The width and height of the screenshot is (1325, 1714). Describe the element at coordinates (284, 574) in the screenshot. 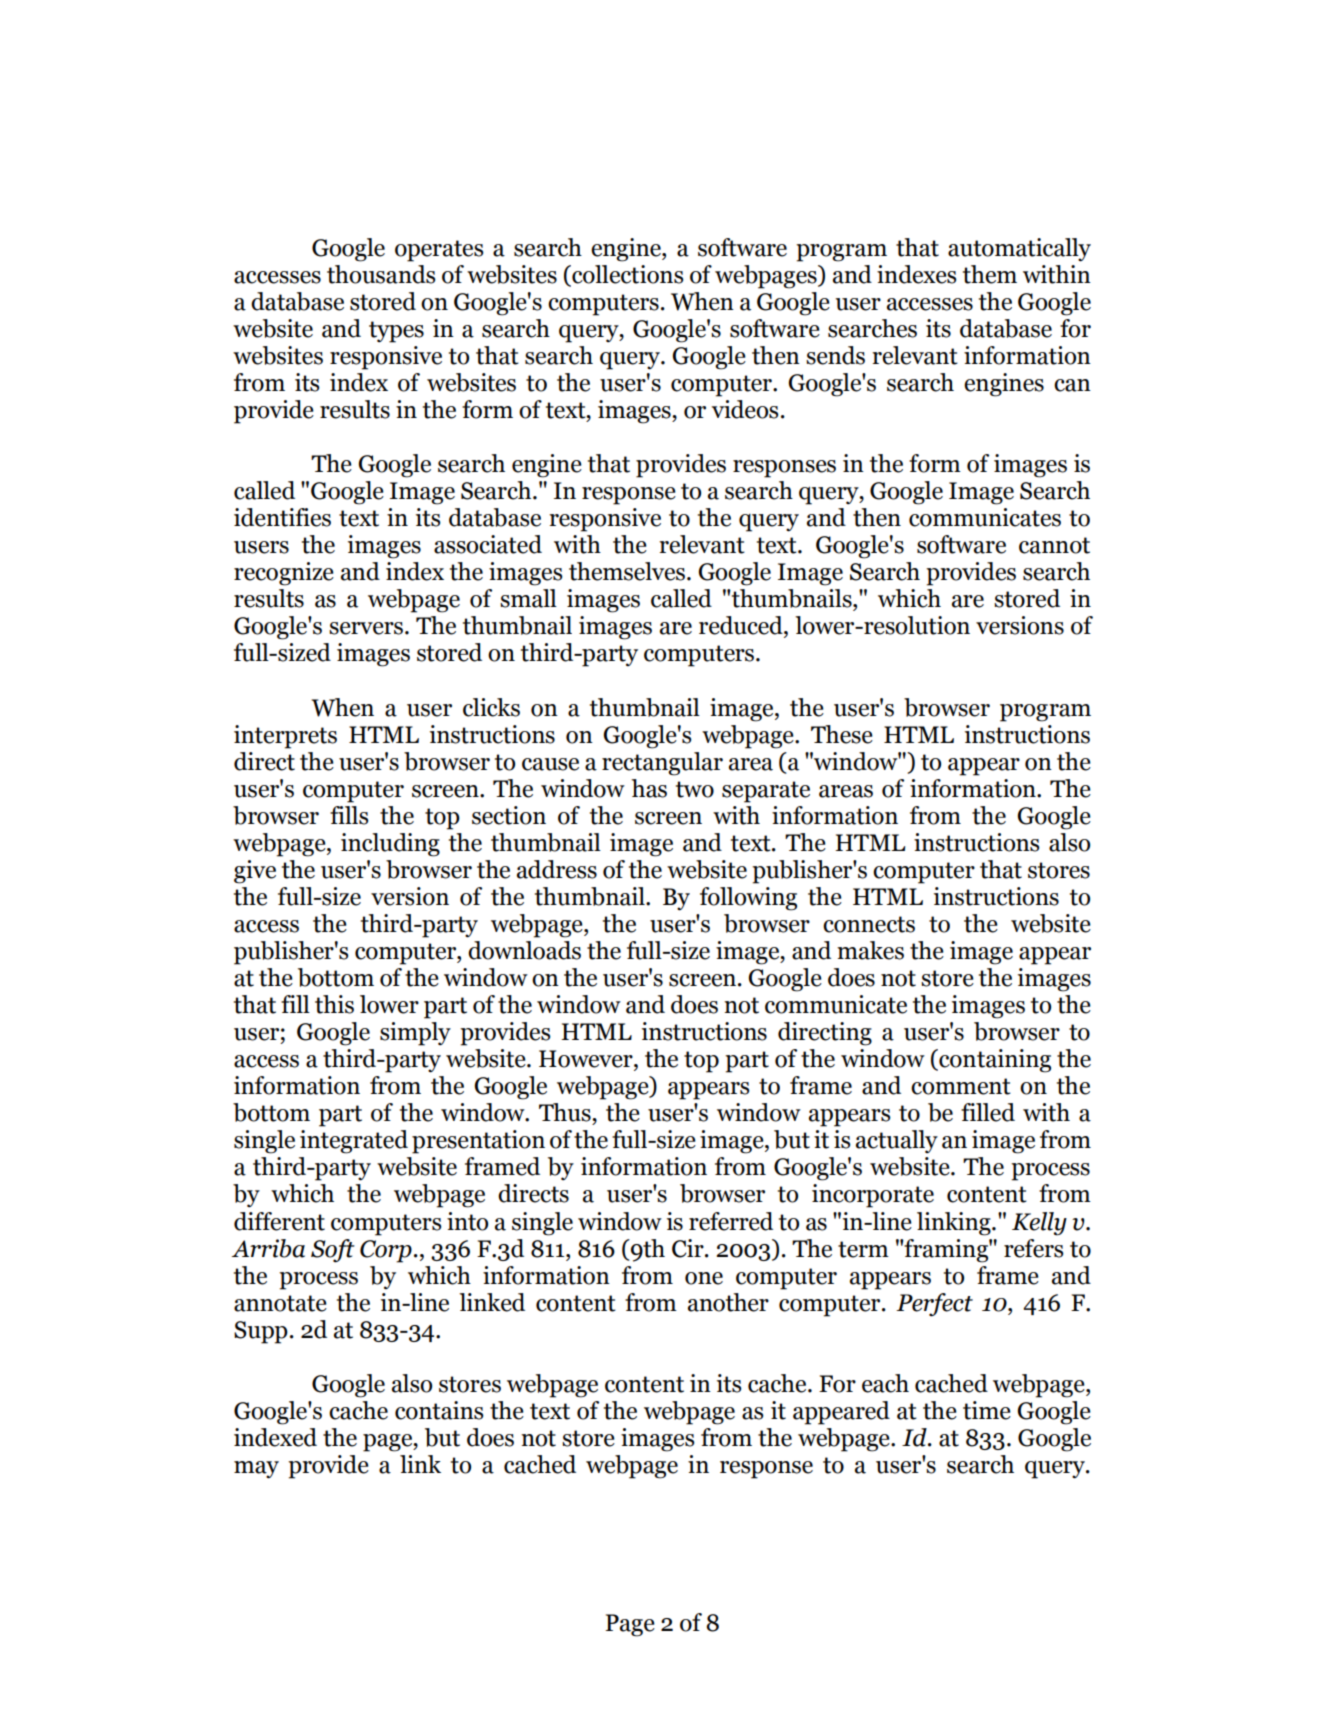

I see `recognize` at that location.
